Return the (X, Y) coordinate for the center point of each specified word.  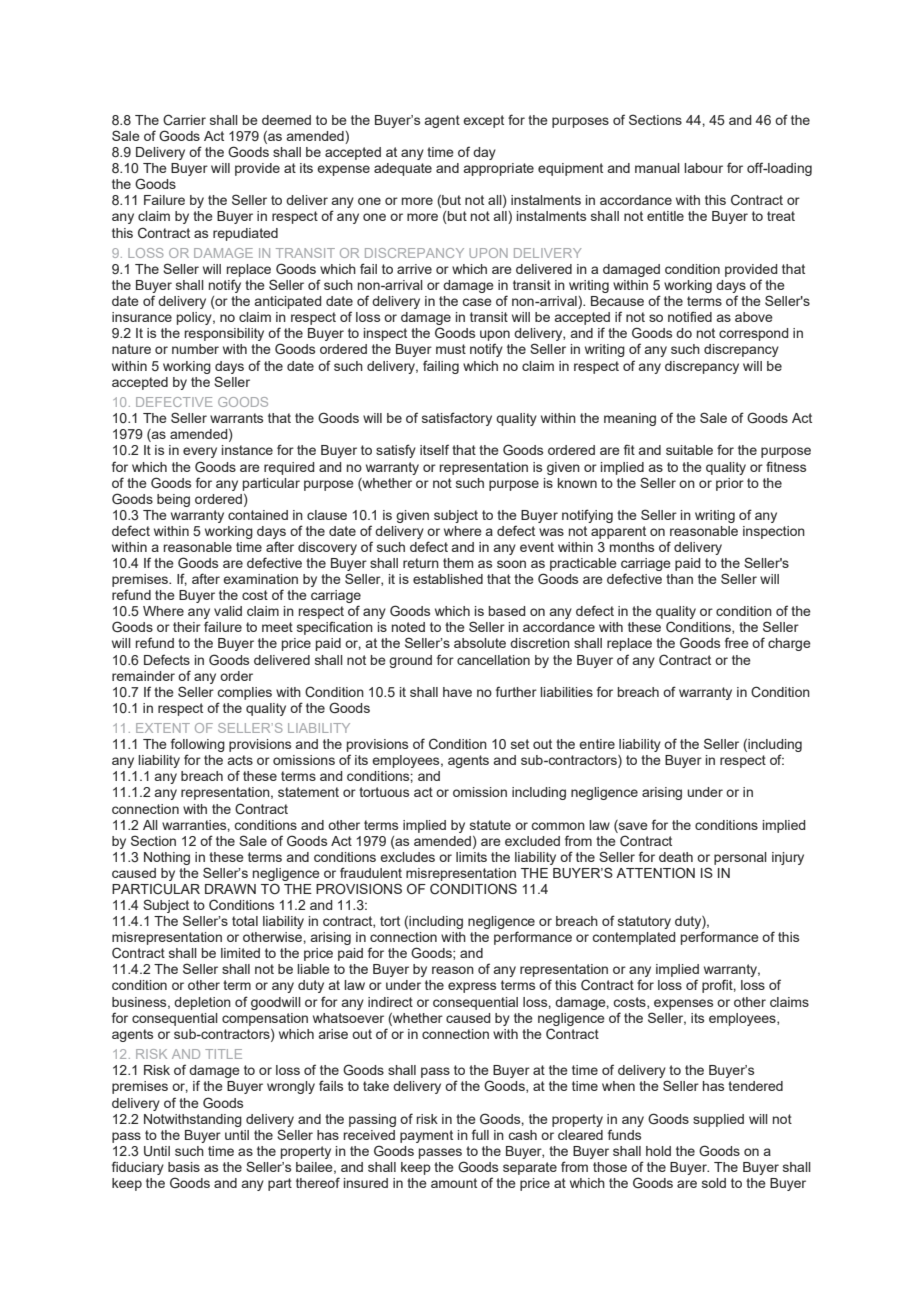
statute (490, 825)
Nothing (167, 858)
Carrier (184, 120)
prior (730, 484)
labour (703, 168)
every (200, 452)
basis (184, 1167)
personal (740, 858)
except (483, 121)
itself (434, 449)
